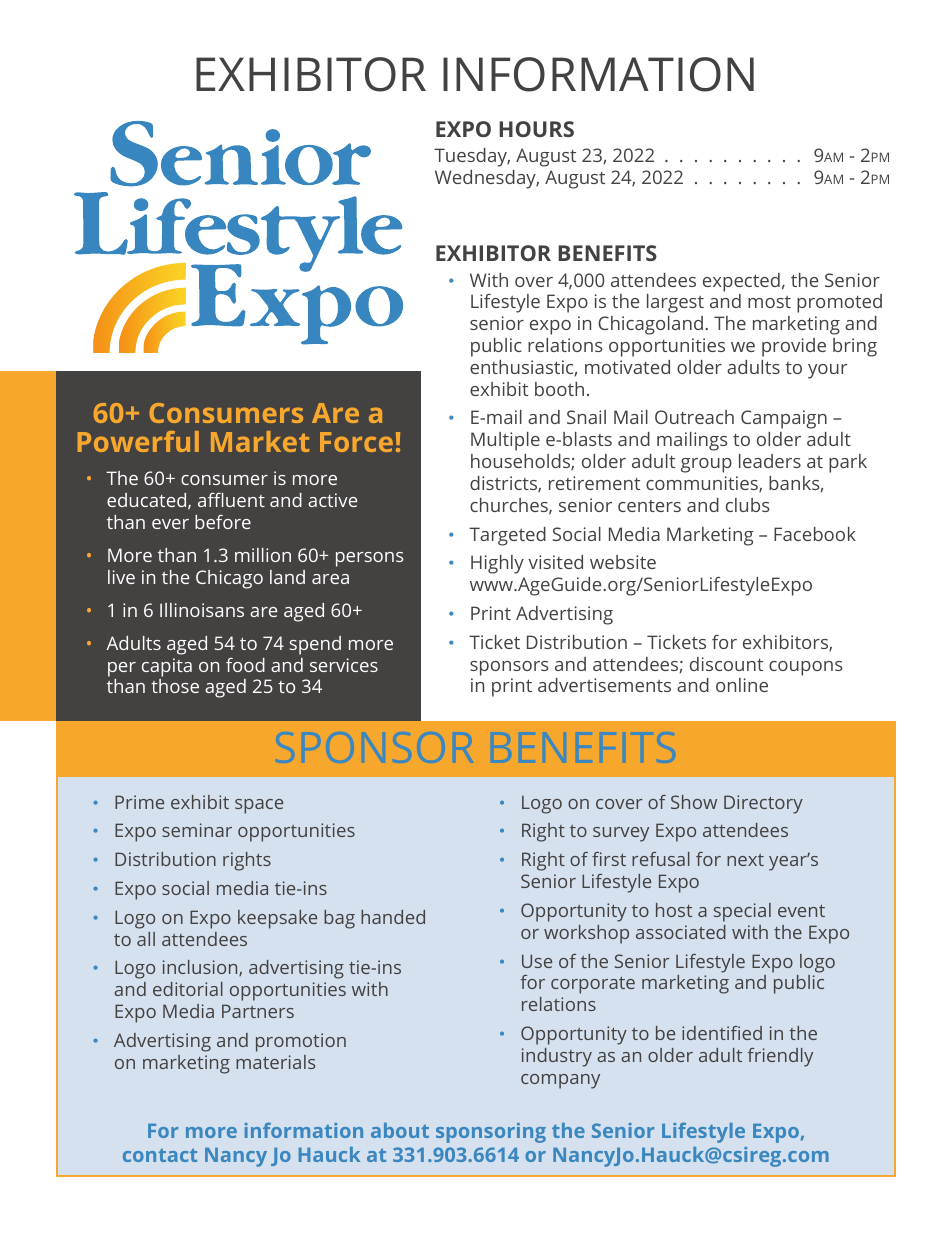  I want to click on Multiple, so click(505, 441).
